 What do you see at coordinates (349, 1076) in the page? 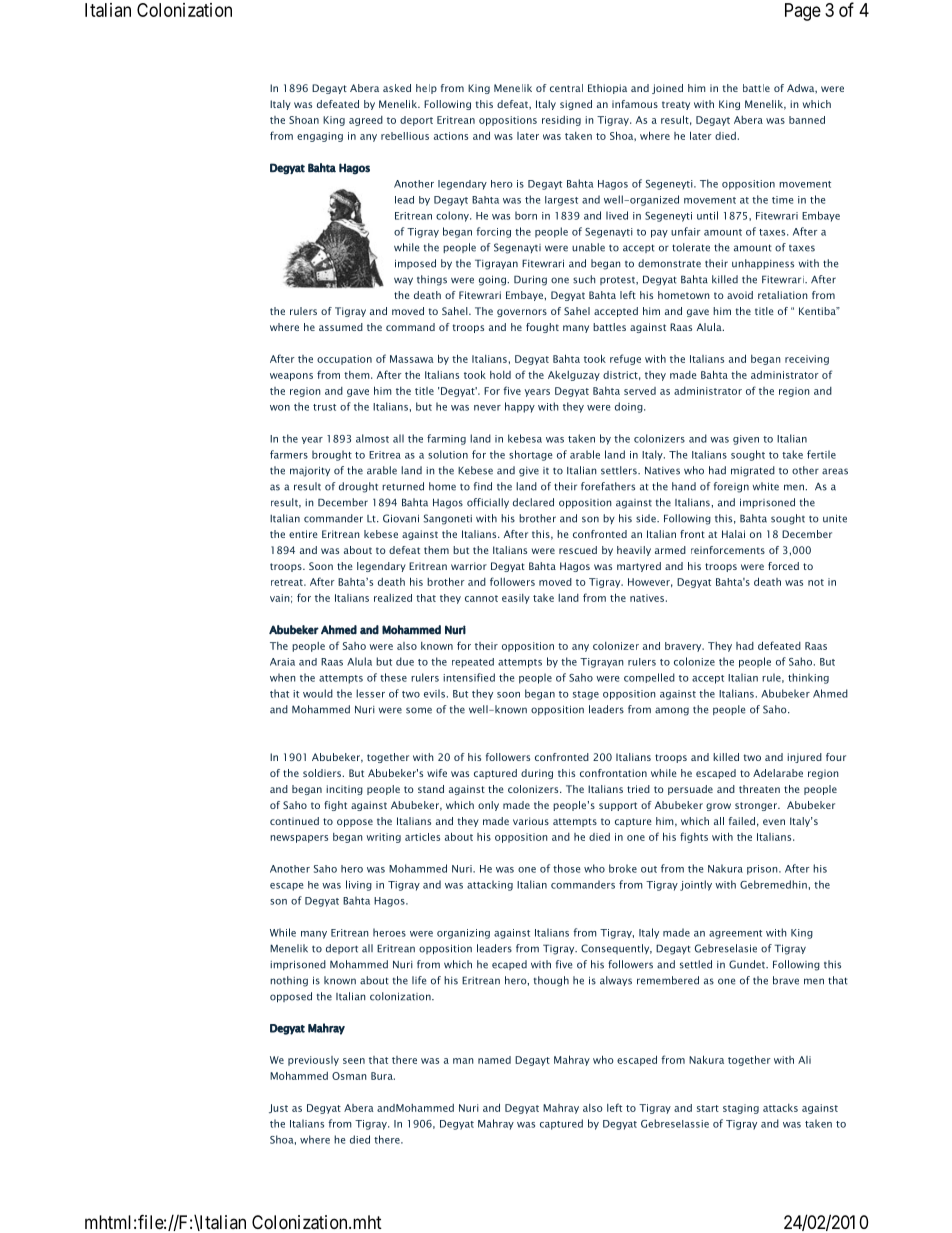
I see `Osman` at bounding box center [349, 1076].
